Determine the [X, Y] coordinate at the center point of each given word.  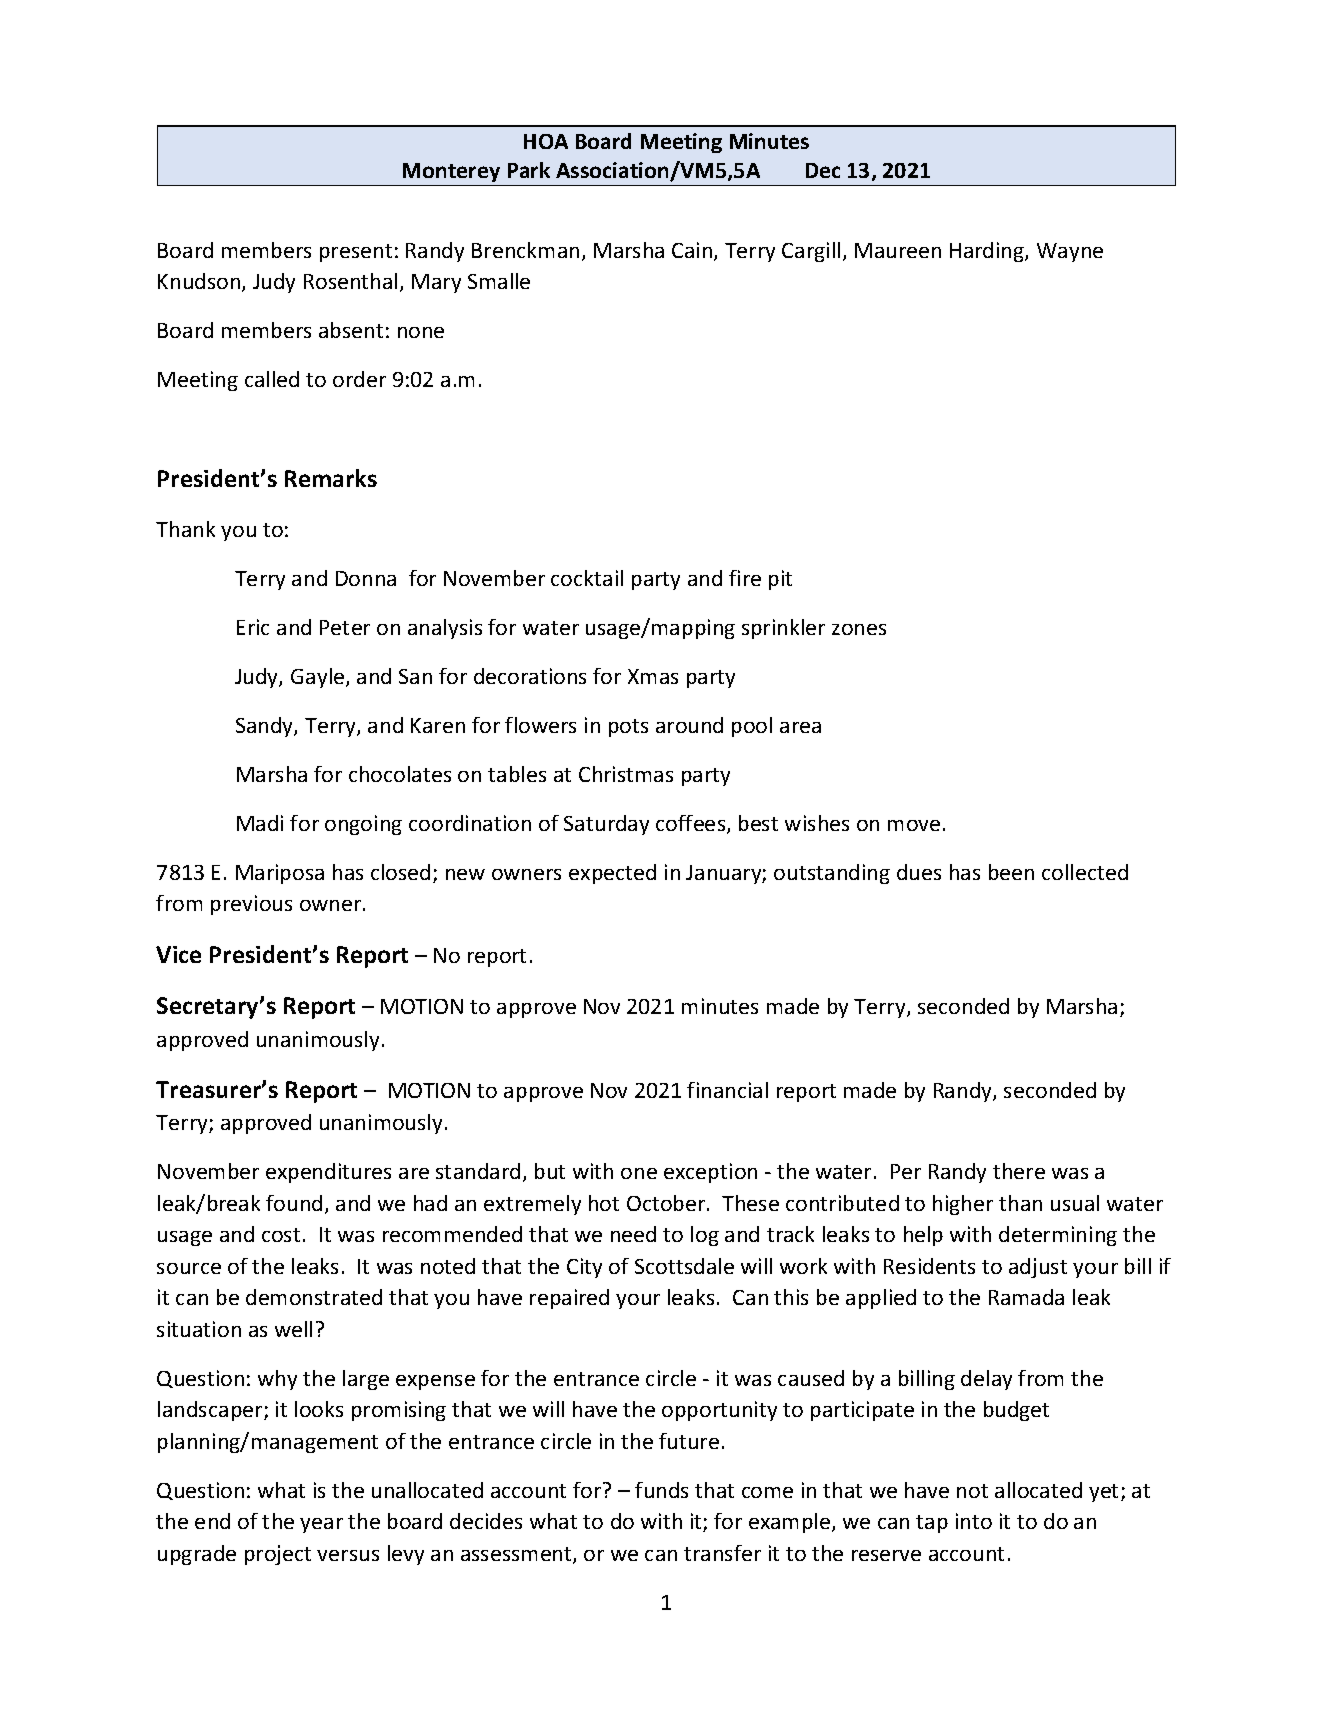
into [974, 1521]
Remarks [331, 478]
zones [859, 629]
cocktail [587, 578]
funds [661, 1490]
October [667, 1203]
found [294, 1203]
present [356, 253]
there [1019, 1171]
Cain [693, 251]
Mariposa [280, 874]
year [321, 1525]
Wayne [1070, 252]
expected [612, 874]
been [1011, 872]
